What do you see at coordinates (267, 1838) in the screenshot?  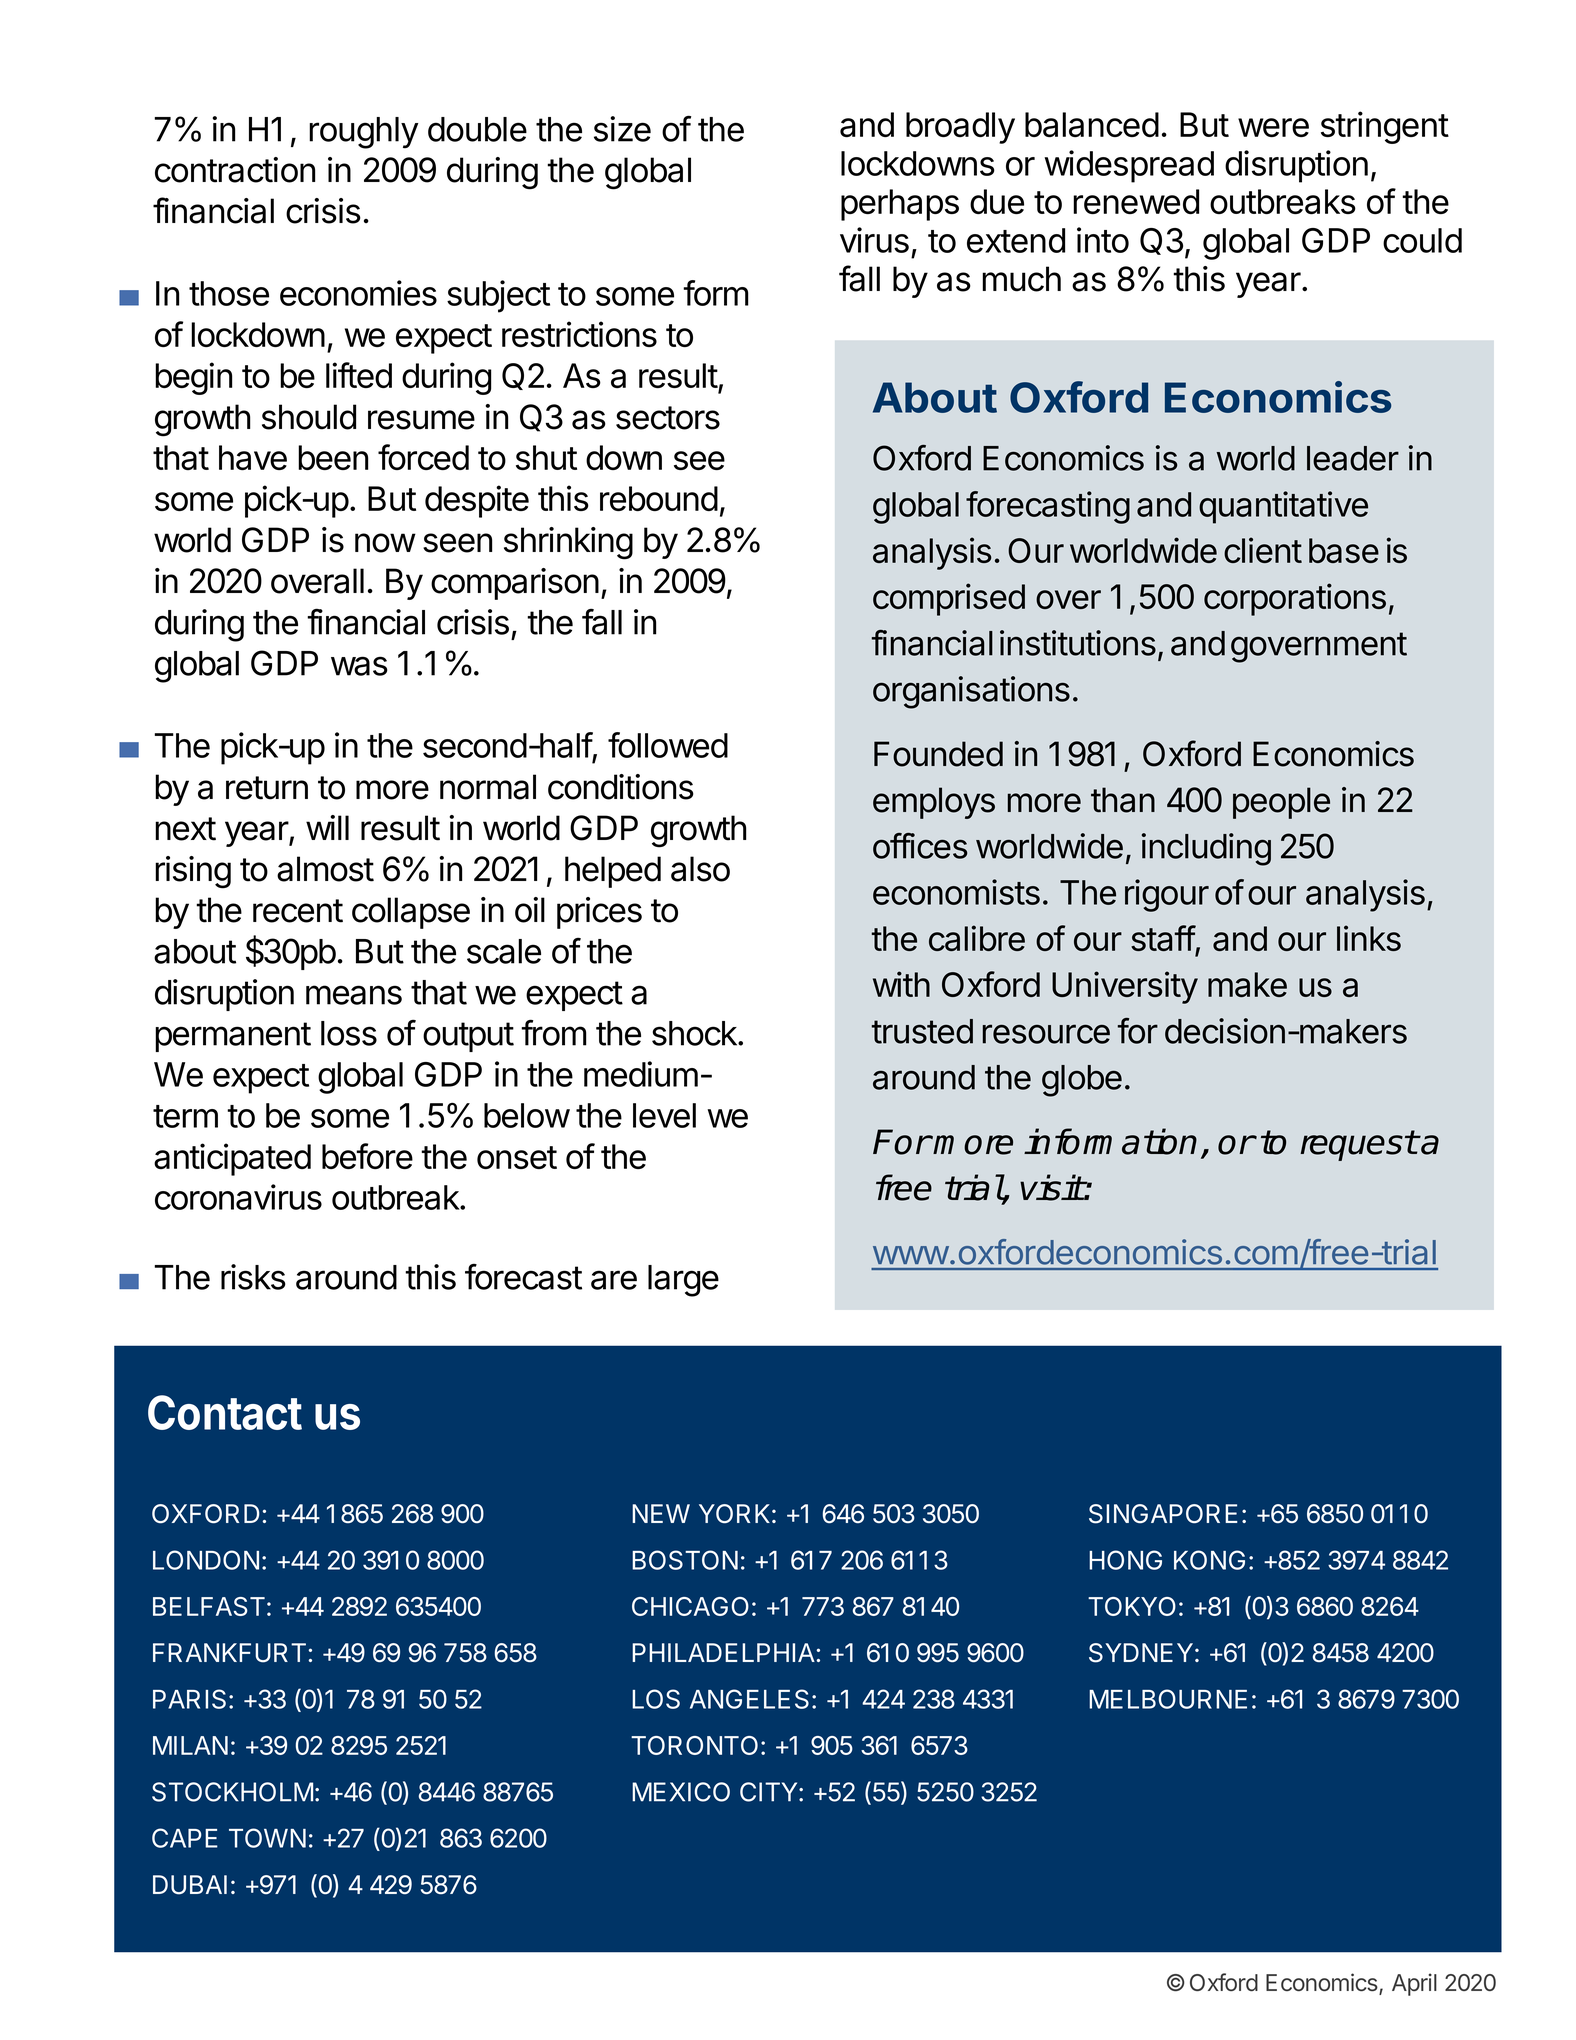 I see `TOWN` at bounding box center [267, 1838].
